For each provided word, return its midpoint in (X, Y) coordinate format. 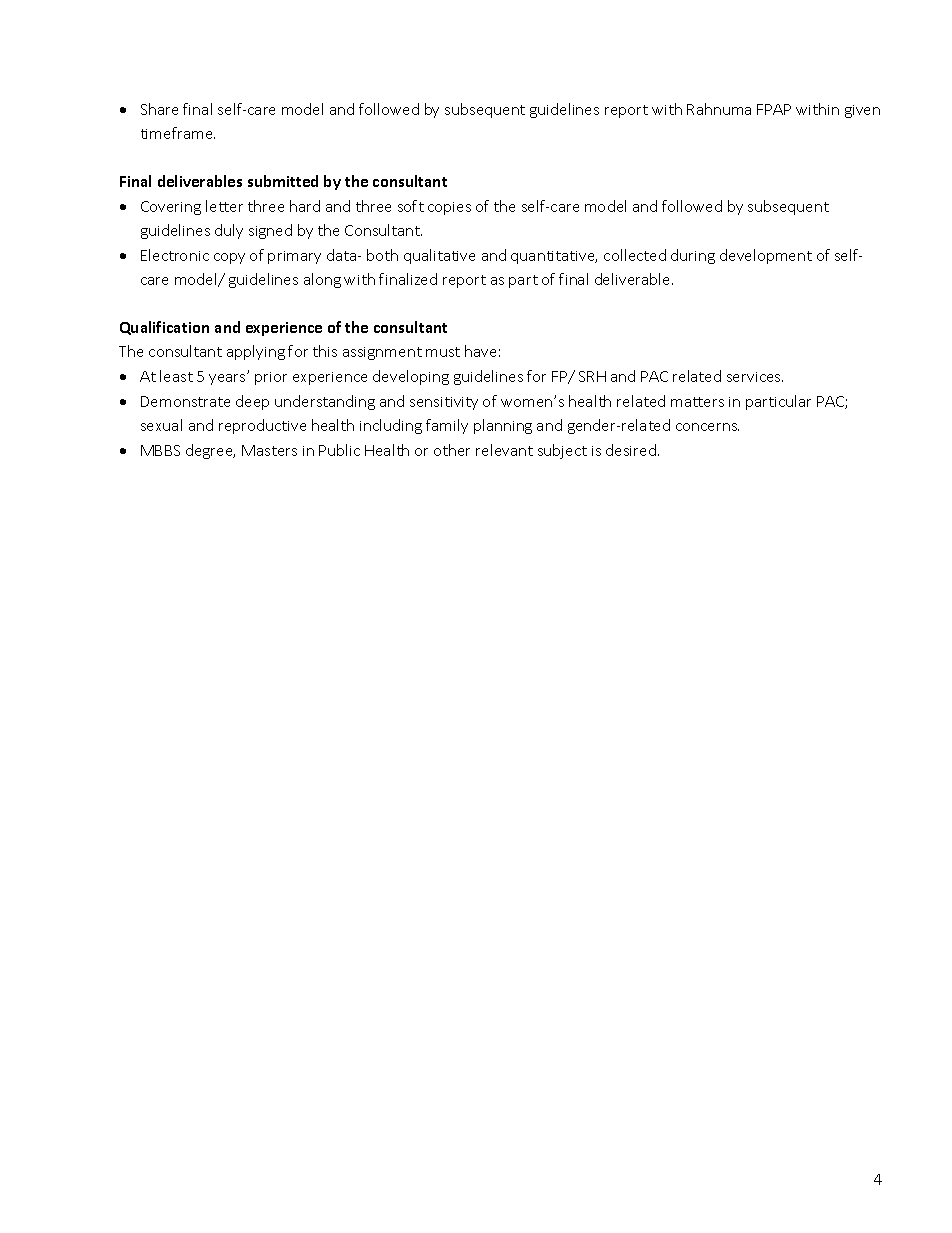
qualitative (439, 256)
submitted (283, 181)
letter (224, 206)
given (862, 111)
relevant (504, 450)
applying (256, 352)
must (443, 352)
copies (449, 208)
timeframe (178, 133)
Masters (269, 450)
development (766, 256)
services (755, 377)
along (322, 280)
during (693, 256)
